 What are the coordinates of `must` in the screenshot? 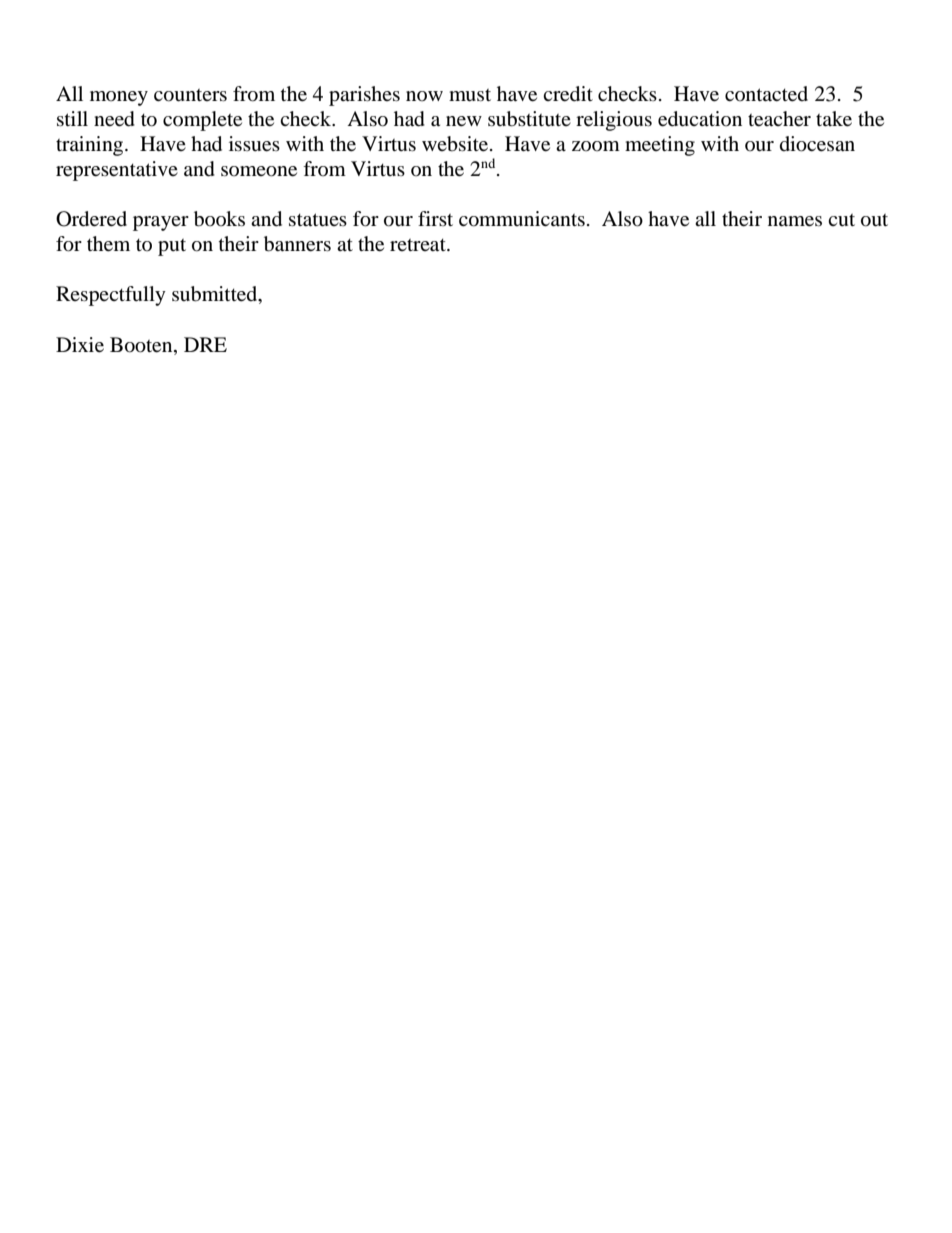 It's located at (470, 95).
